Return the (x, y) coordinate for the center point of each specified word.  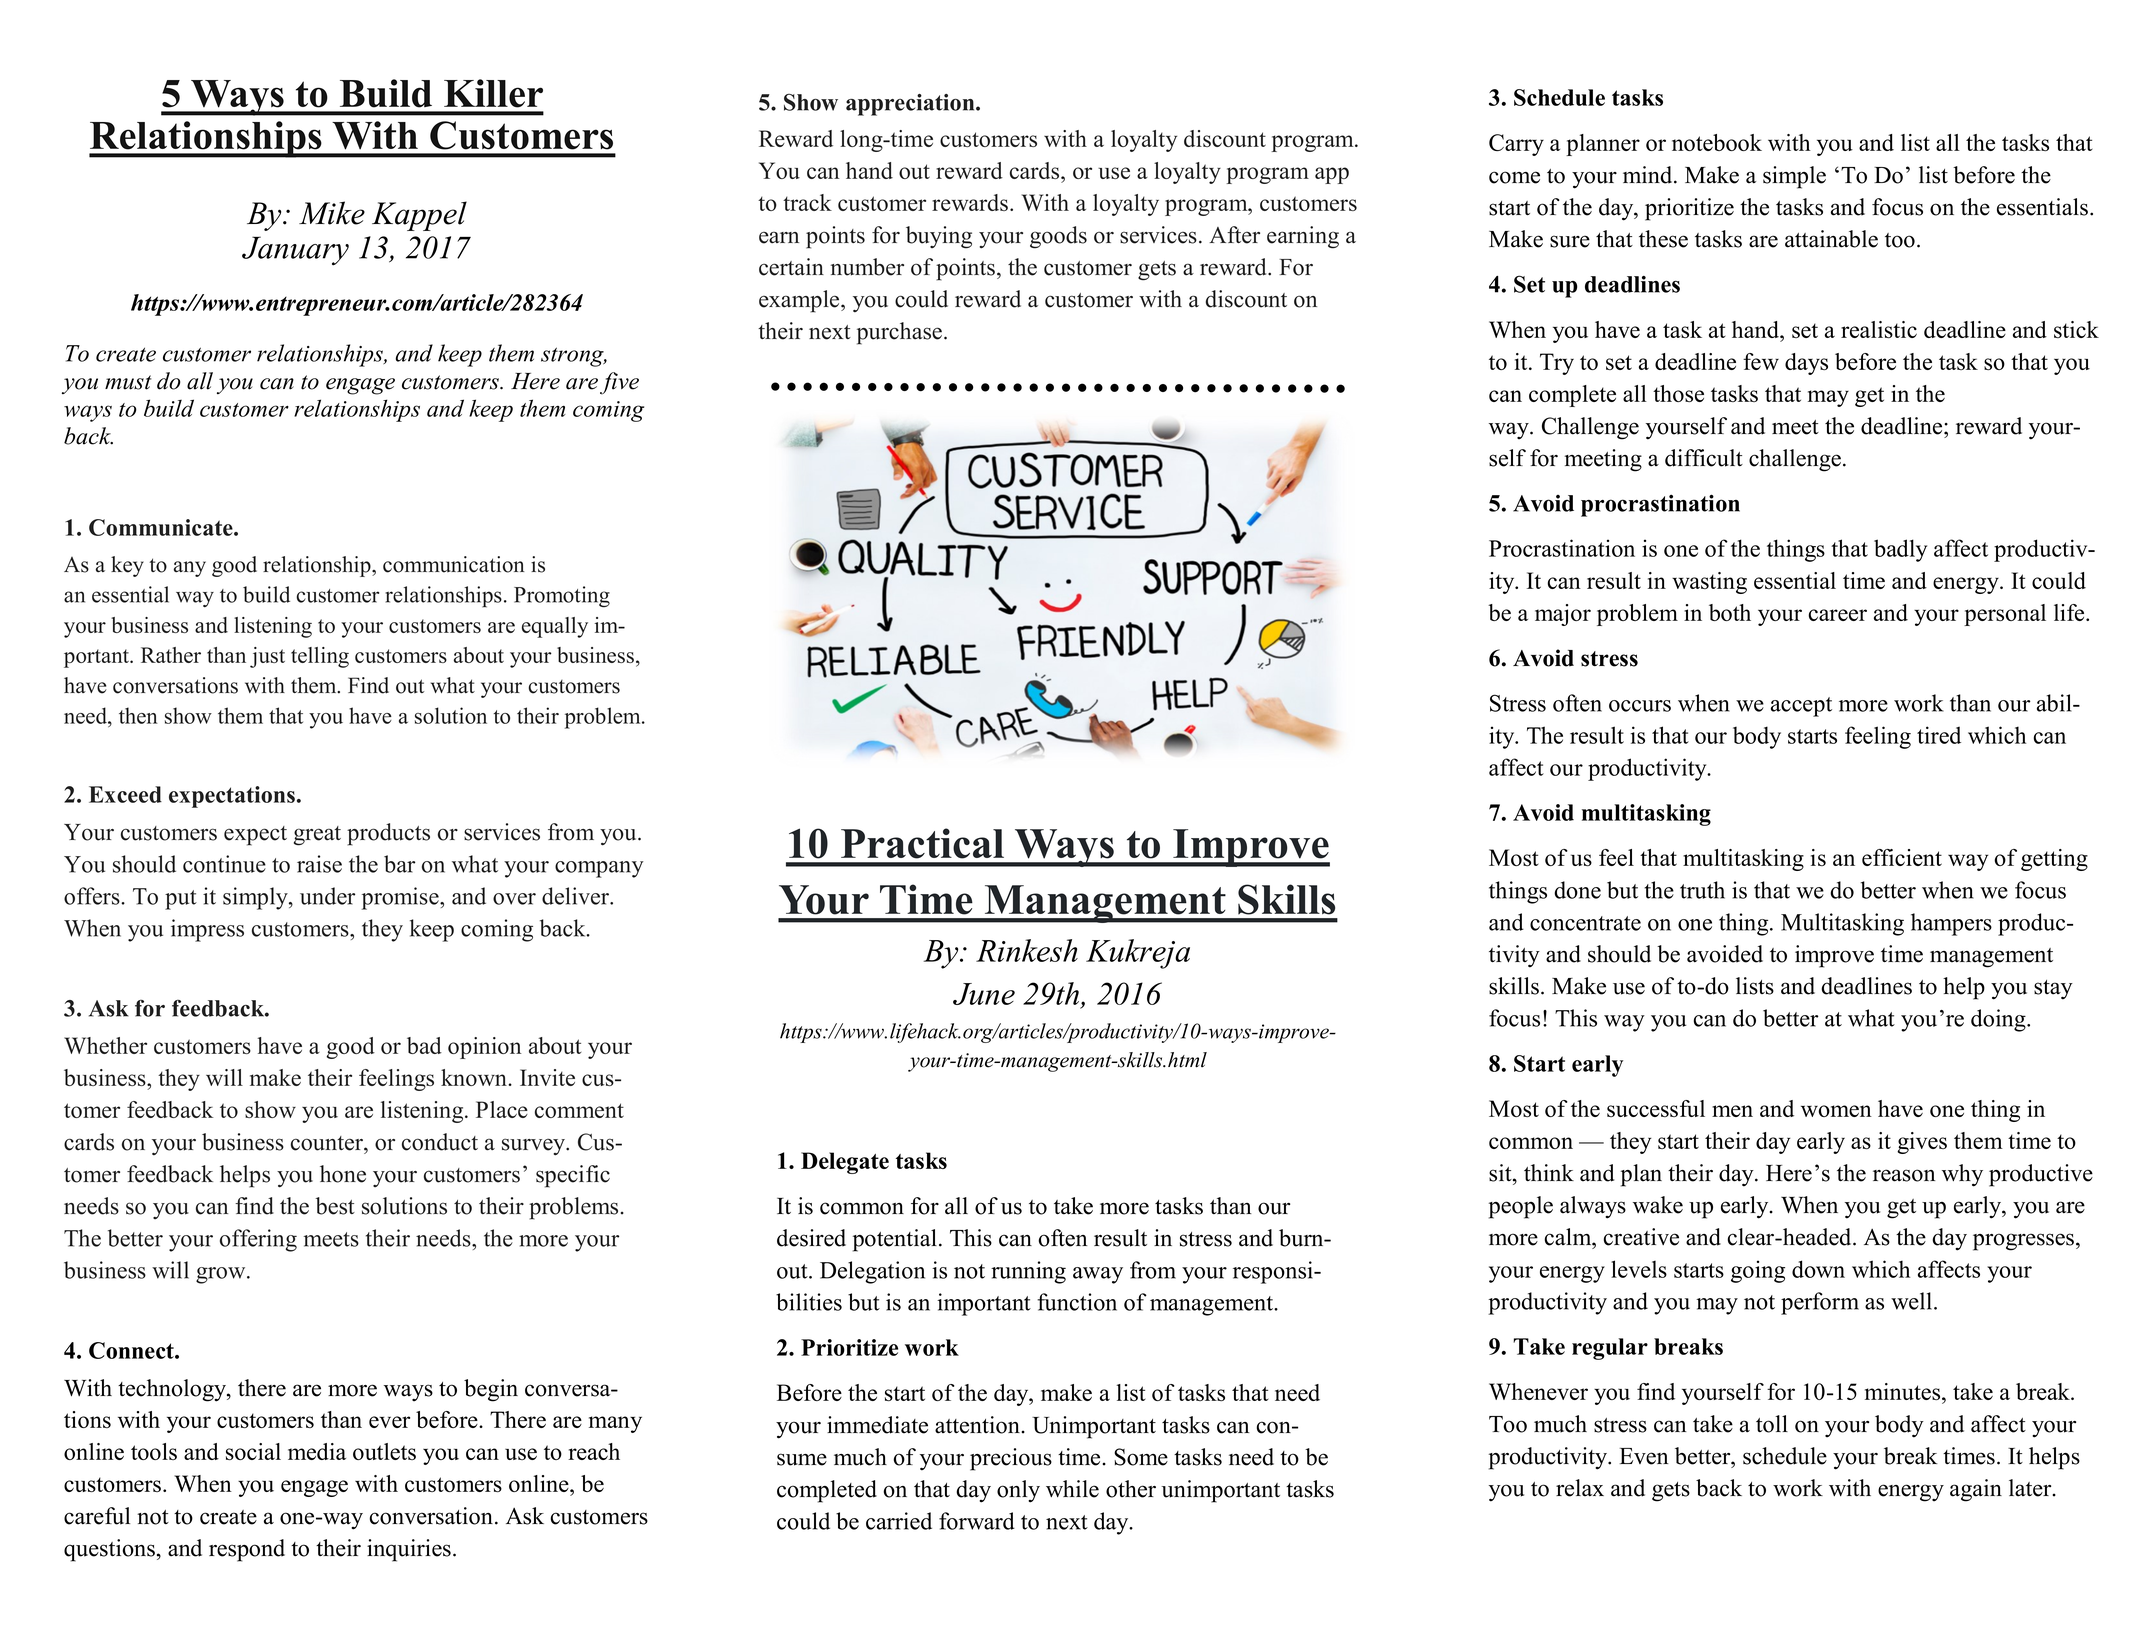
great (317, 836)
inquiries (409, 1550)
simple (1794, 177)
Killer (493, 93)
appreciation (911, 105)
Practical (922, 843)
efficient (1902, 857)
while (1072, 1489)
